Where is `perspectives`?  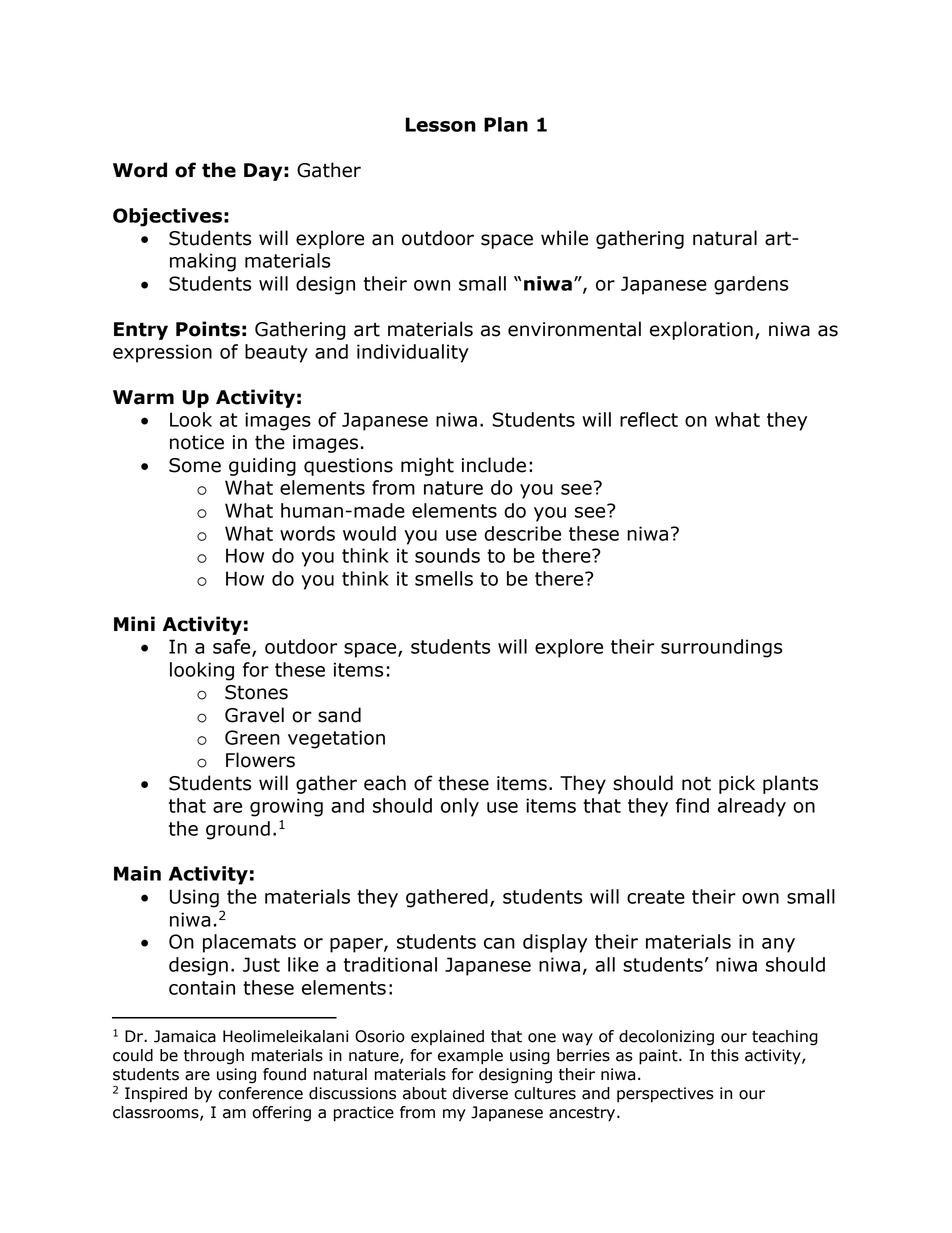
perspectives is located at coordinates (665, 1095).
